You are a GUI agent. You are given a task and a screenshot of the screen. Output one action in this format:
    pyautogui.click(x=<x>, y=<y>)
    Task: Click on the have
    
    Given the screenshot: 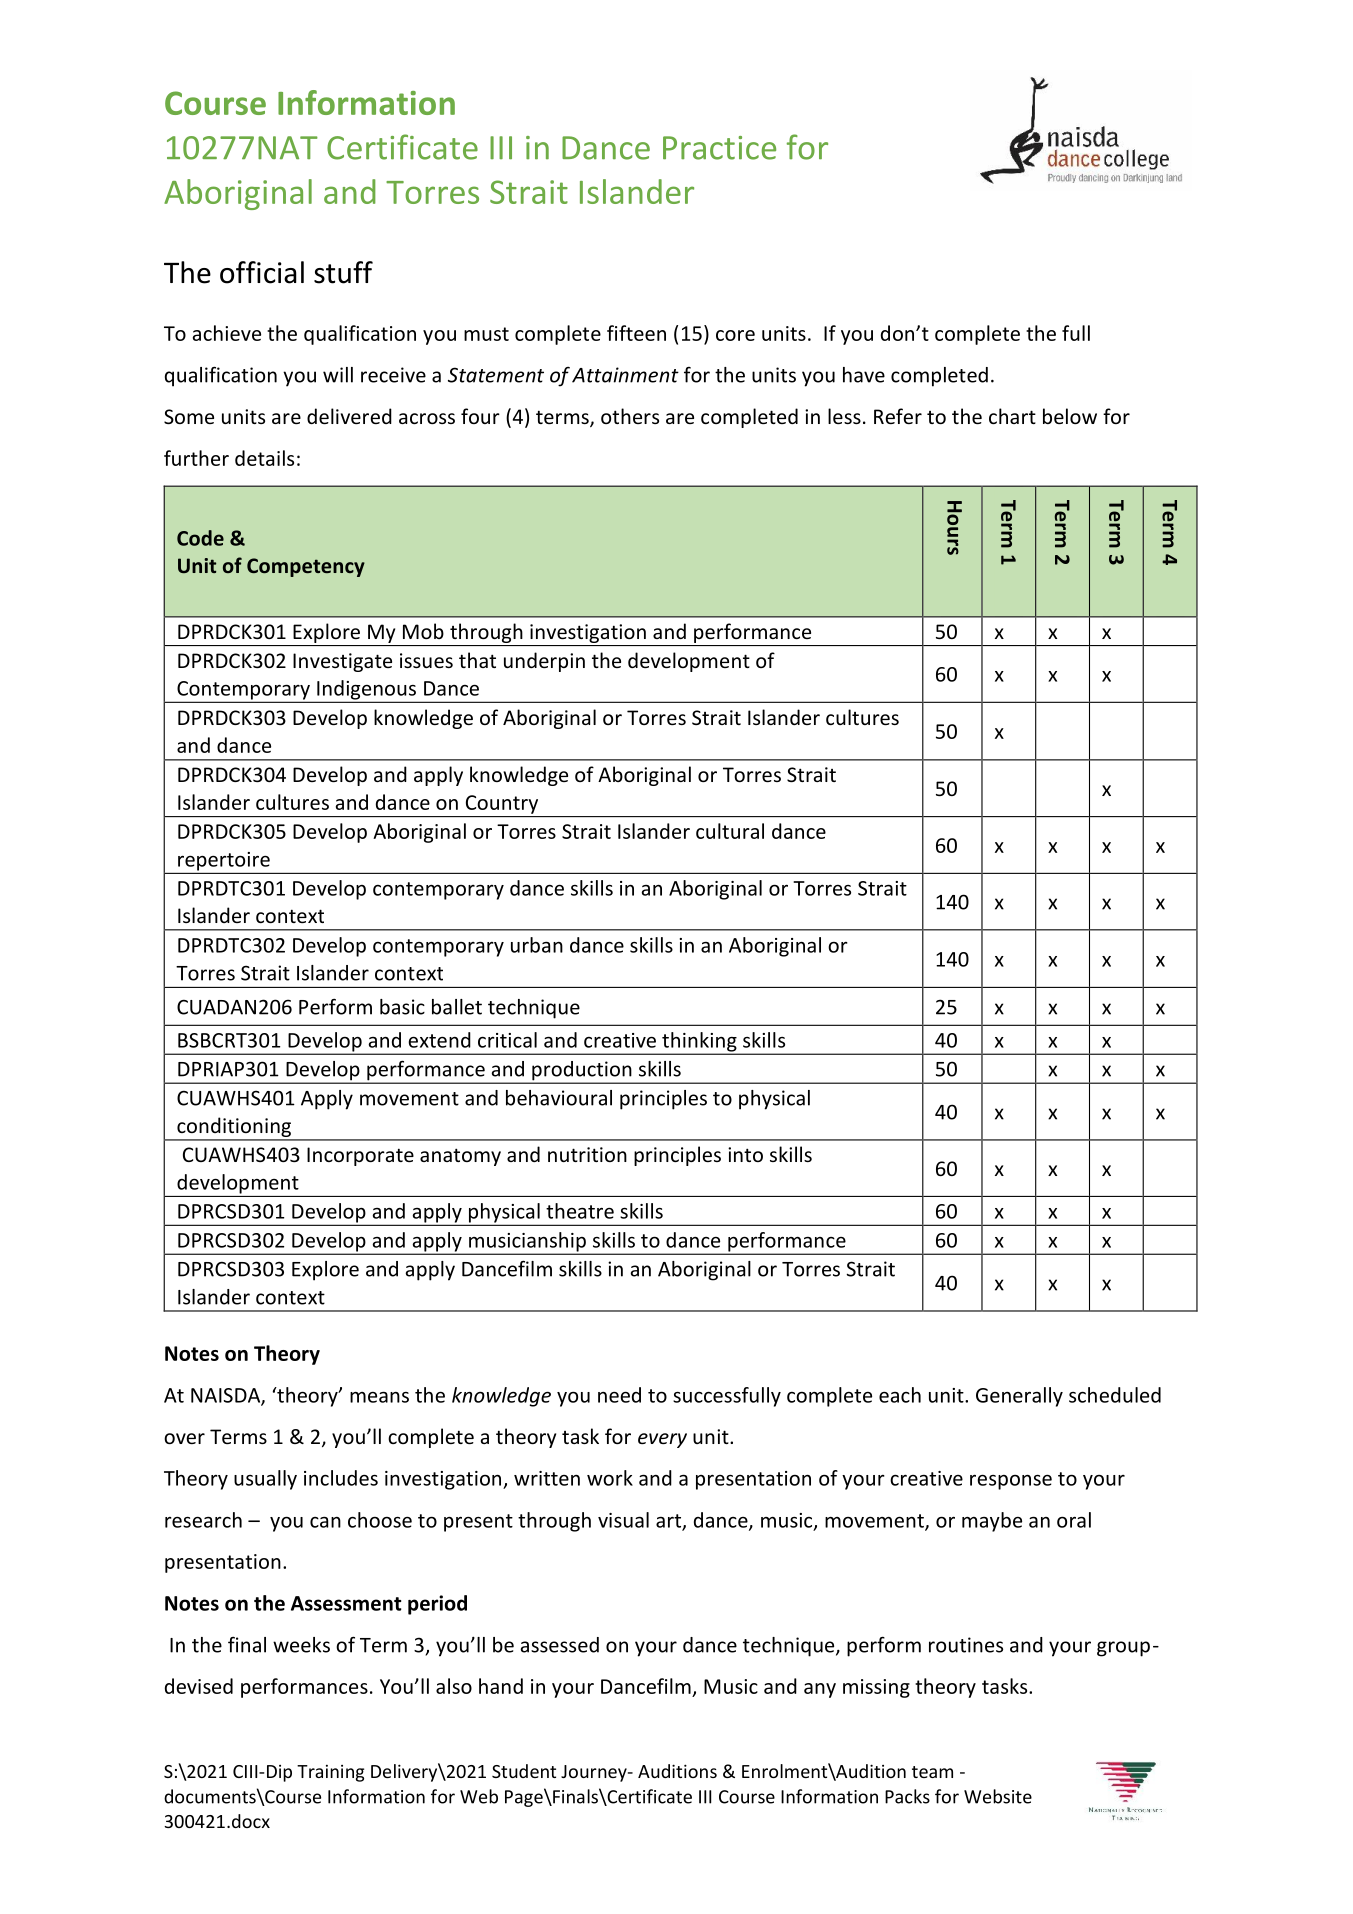 What is the action you would take?
    pyautogui.click(x=864, y=375)
